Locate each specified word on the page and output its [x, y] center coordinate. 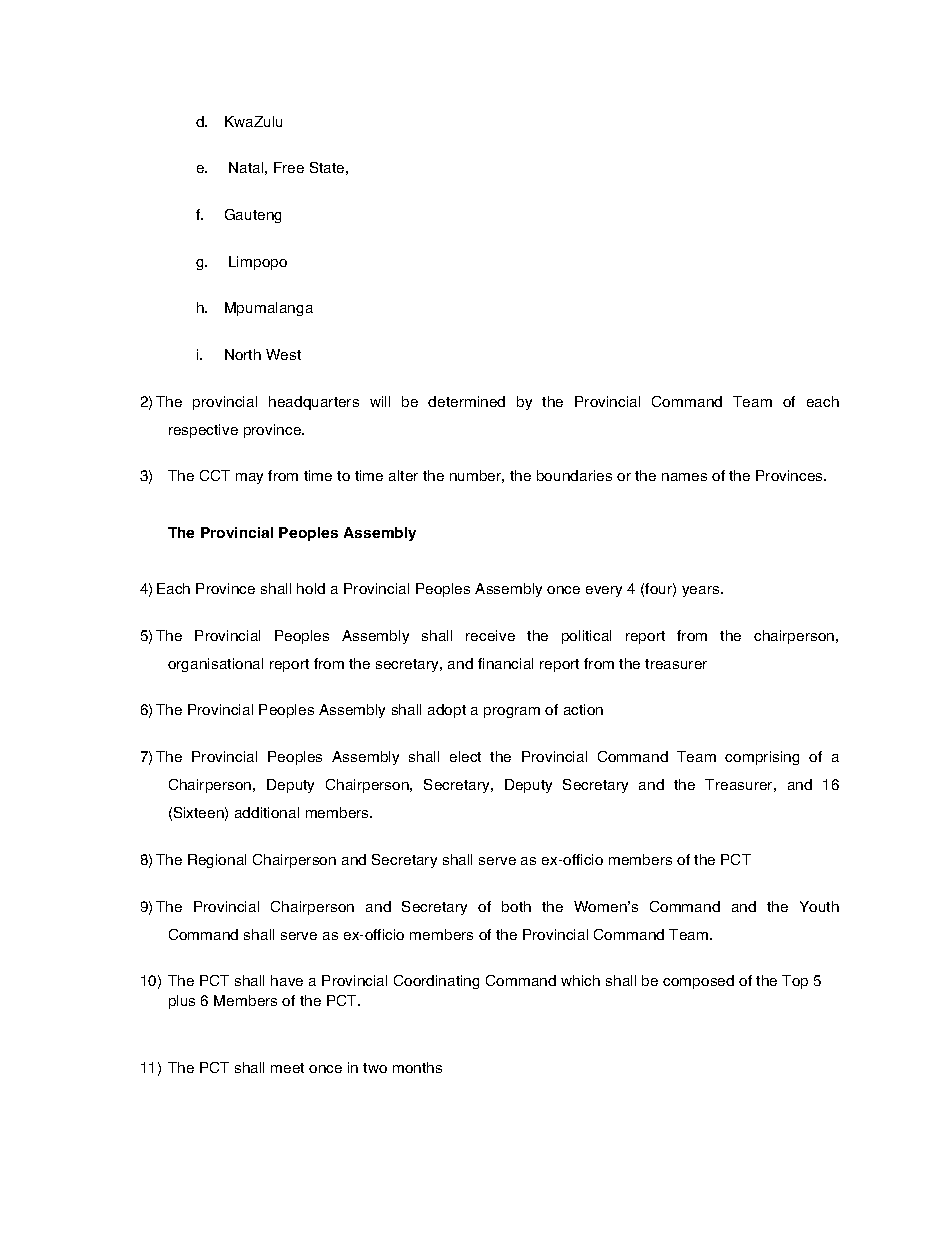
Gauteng [253, 216]
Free [289, 167]
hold [311, 588]
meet [287, 1068]
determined [466, 401]
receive [490, 635]
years [702, 591]
